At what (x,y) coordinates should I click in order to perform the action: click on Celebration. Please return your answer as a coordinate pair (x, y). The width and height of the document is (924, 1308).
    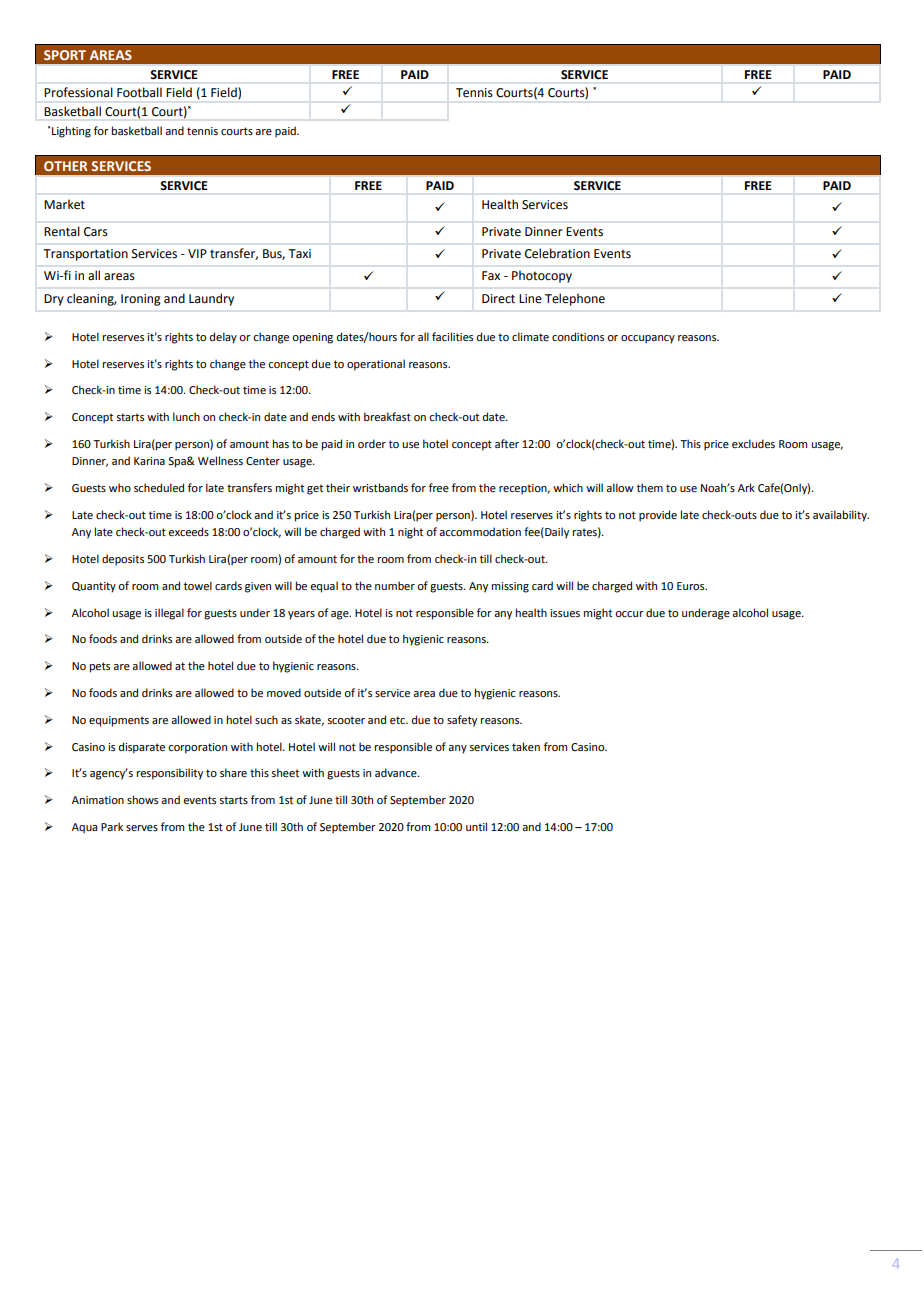
    Looking at the image, I should click on (557, 253).
